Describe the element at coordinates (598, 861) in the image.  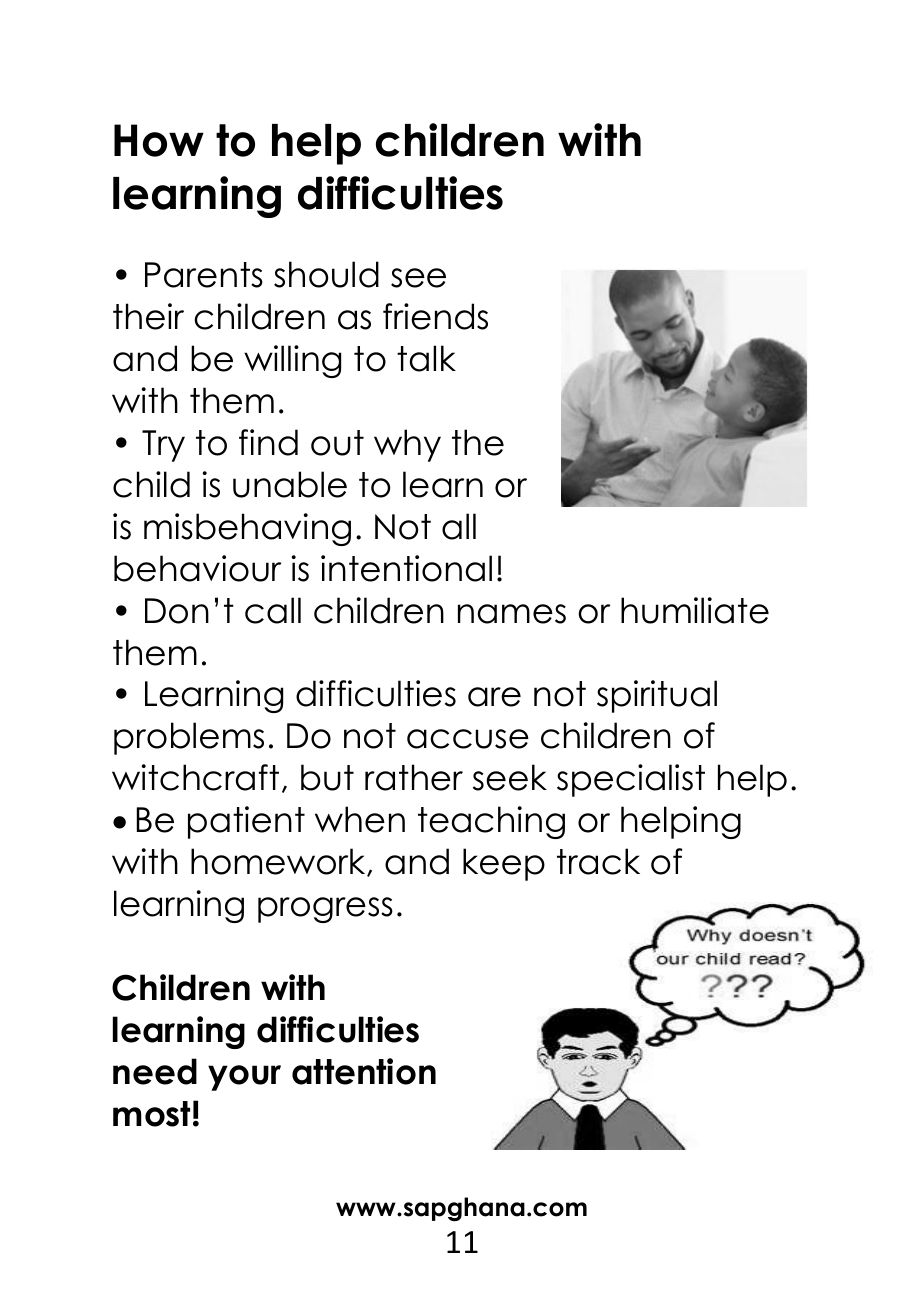
I see `track` at that location.
